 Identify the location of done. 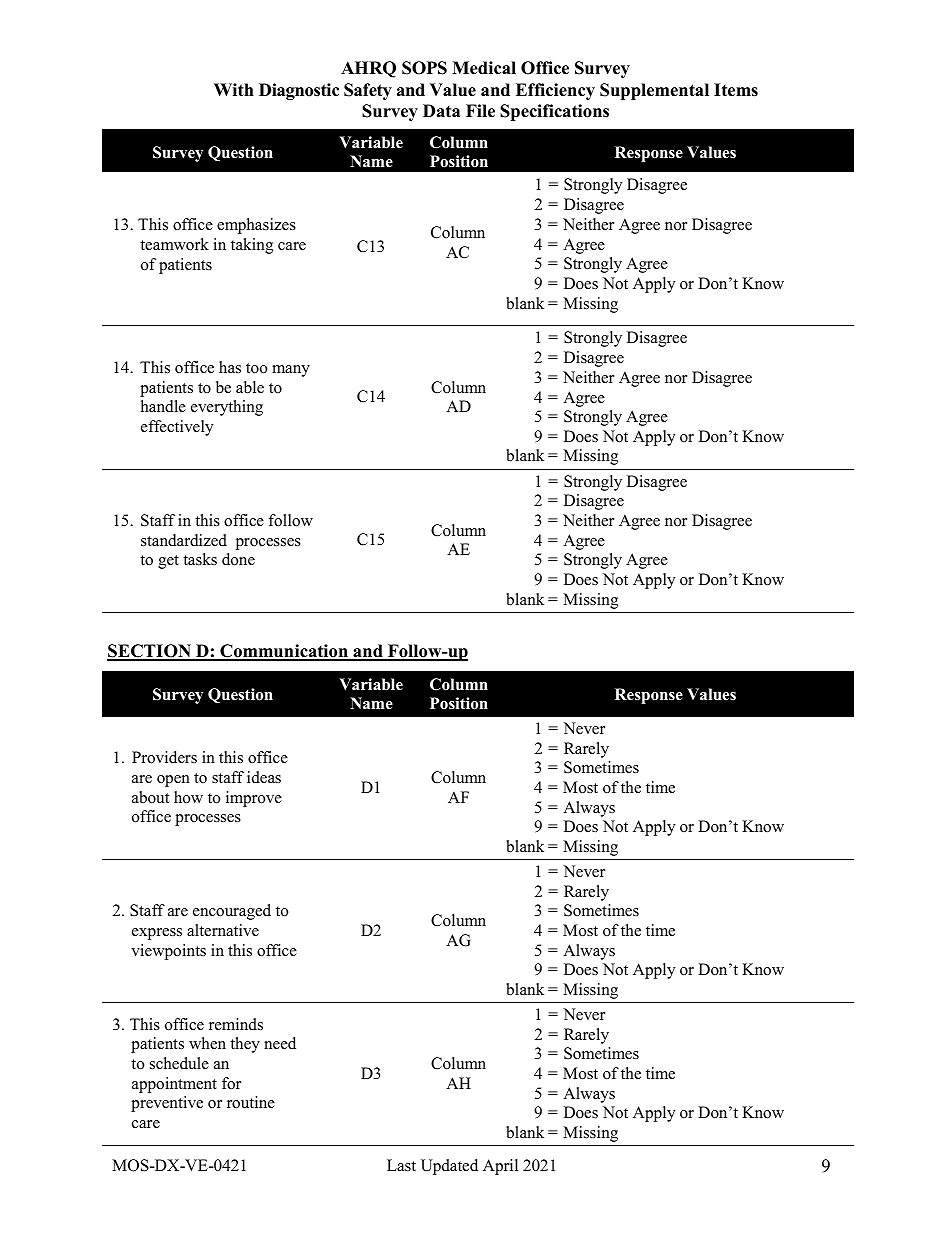
(238, 559).
